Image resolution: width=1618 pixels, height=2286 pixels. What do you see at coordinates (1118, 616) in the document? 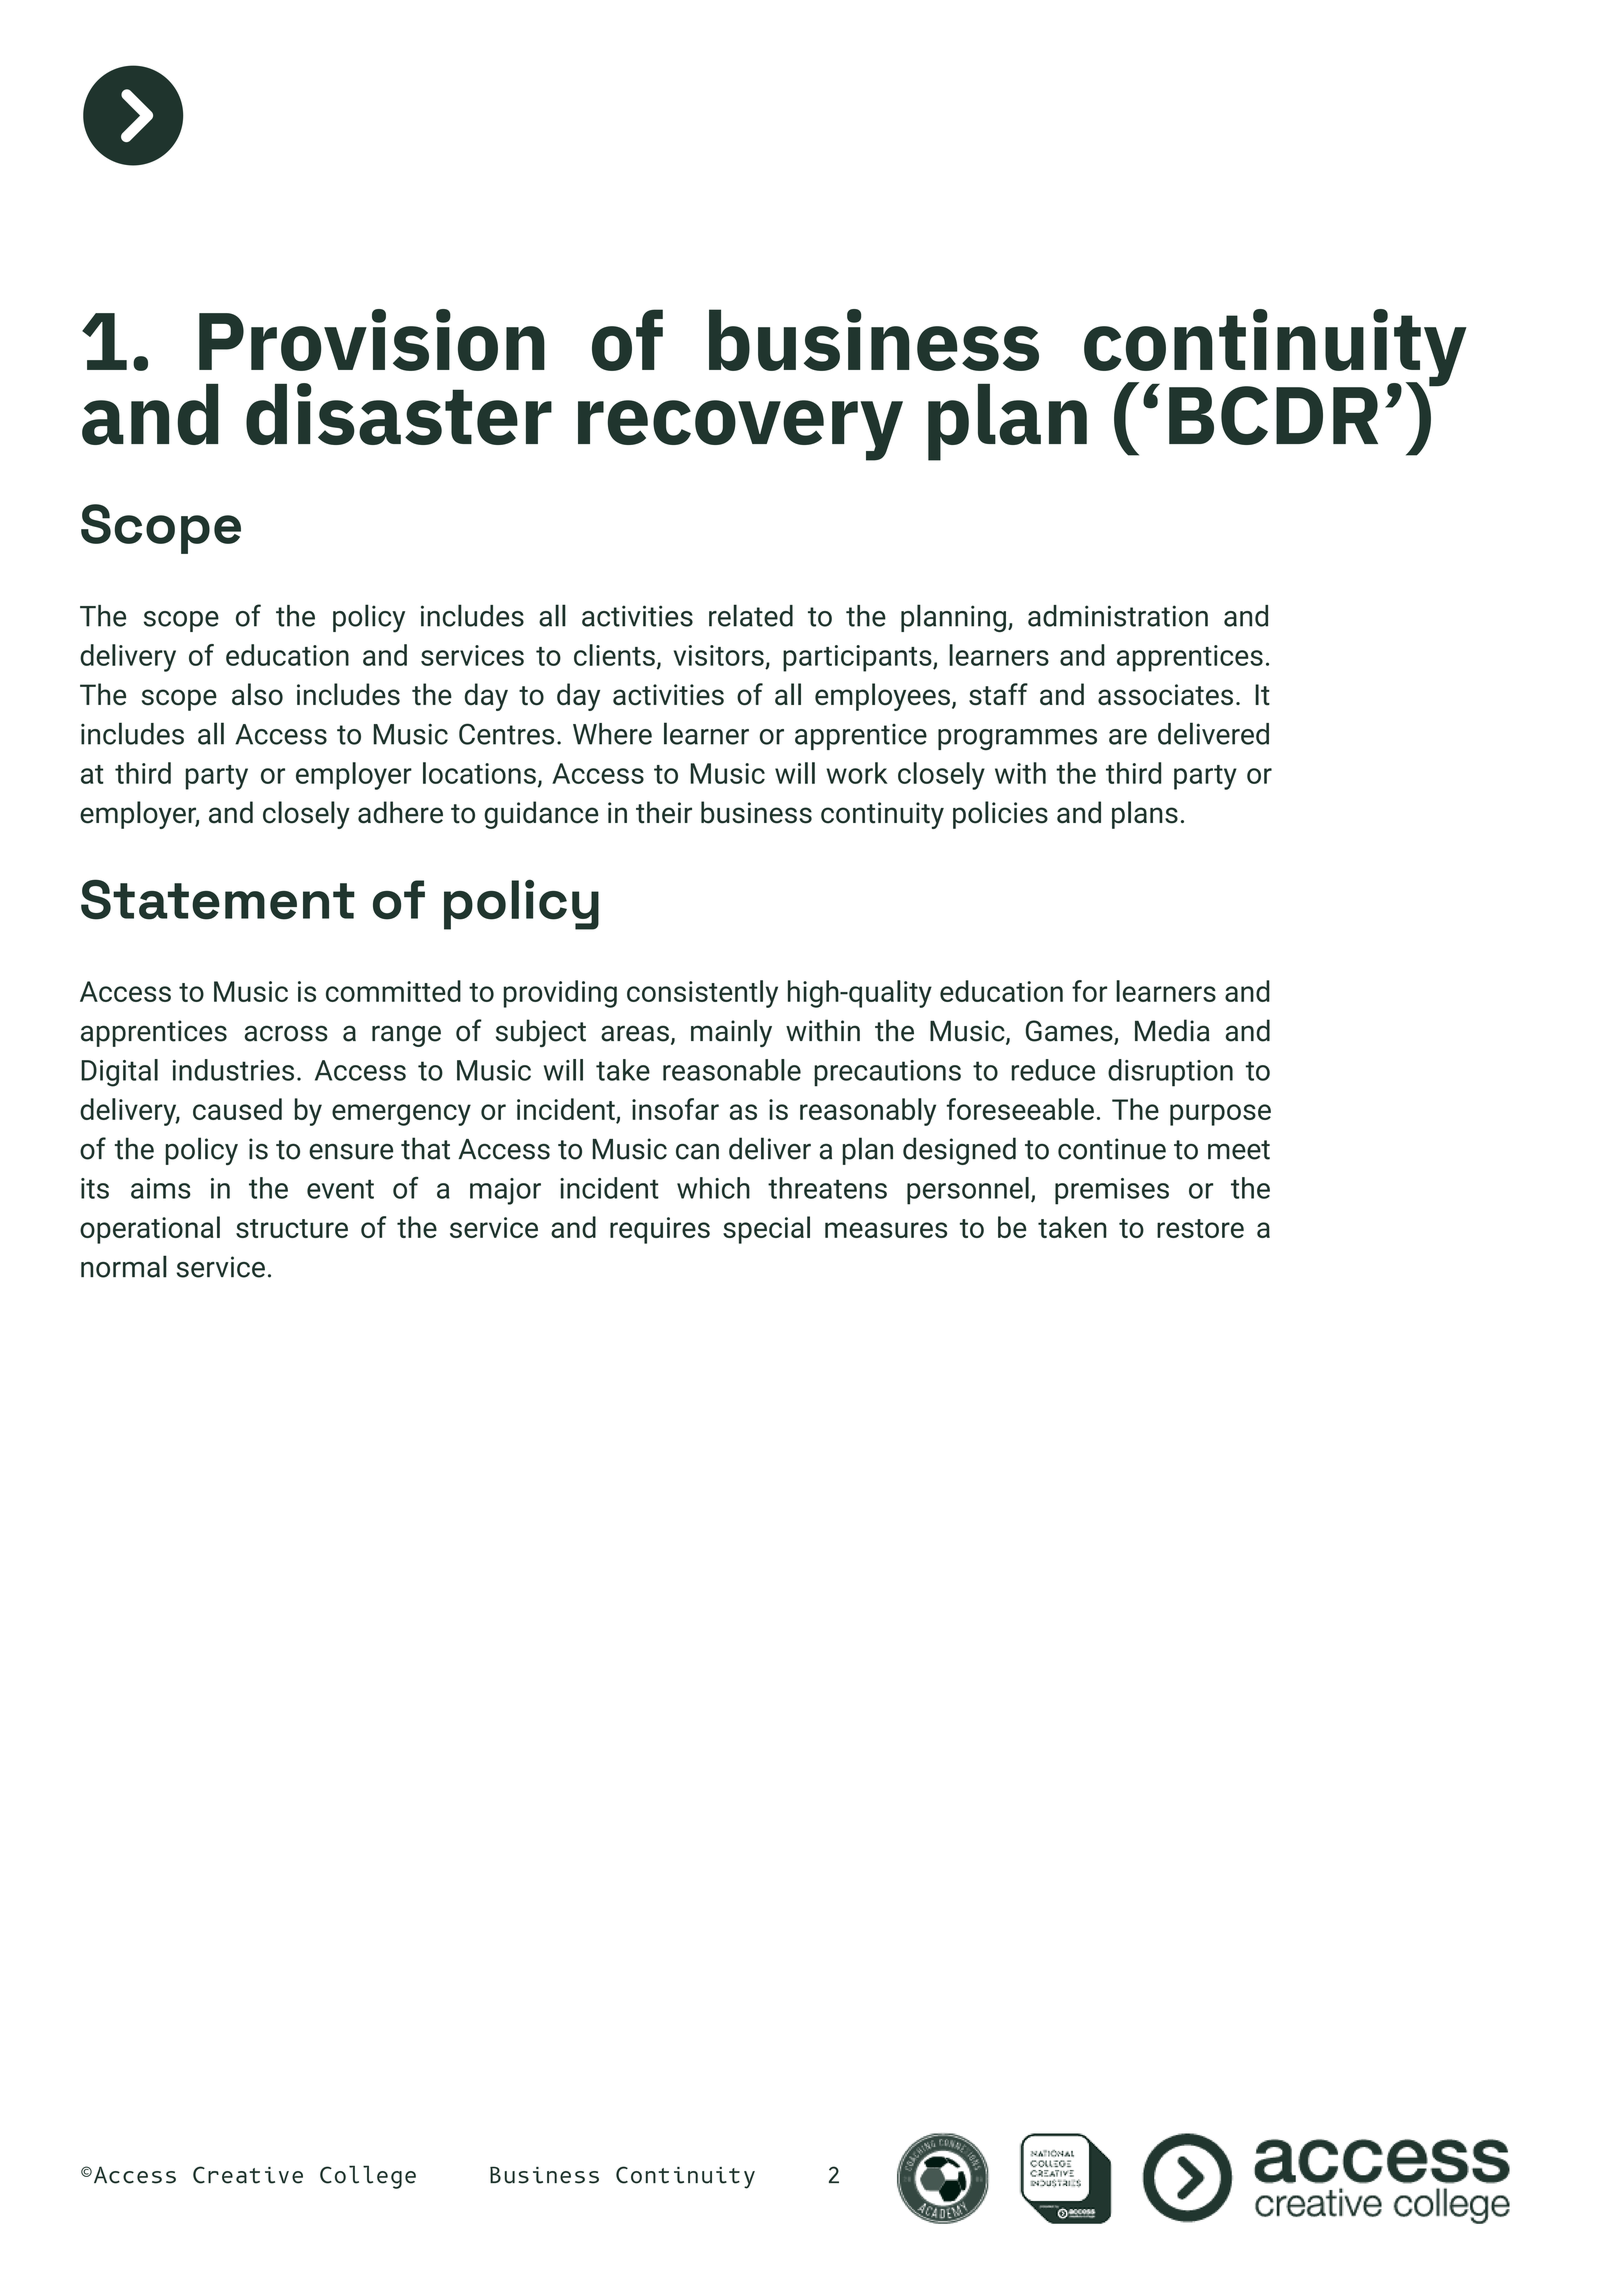
I see `administration` at bounding box center [1118, 616].
